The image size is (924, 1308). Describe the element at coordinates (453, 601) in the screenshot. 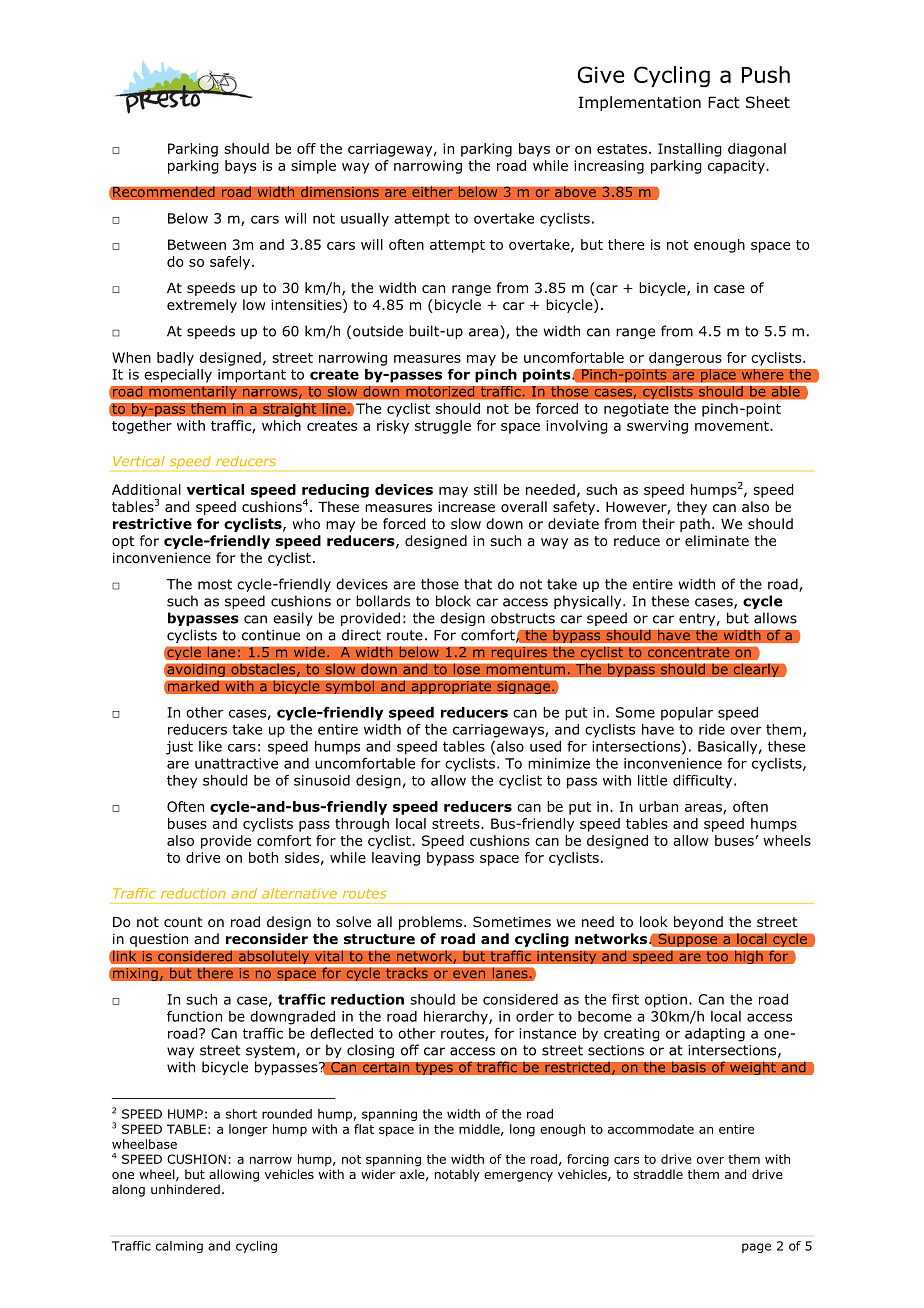

I see `block` at that location.
